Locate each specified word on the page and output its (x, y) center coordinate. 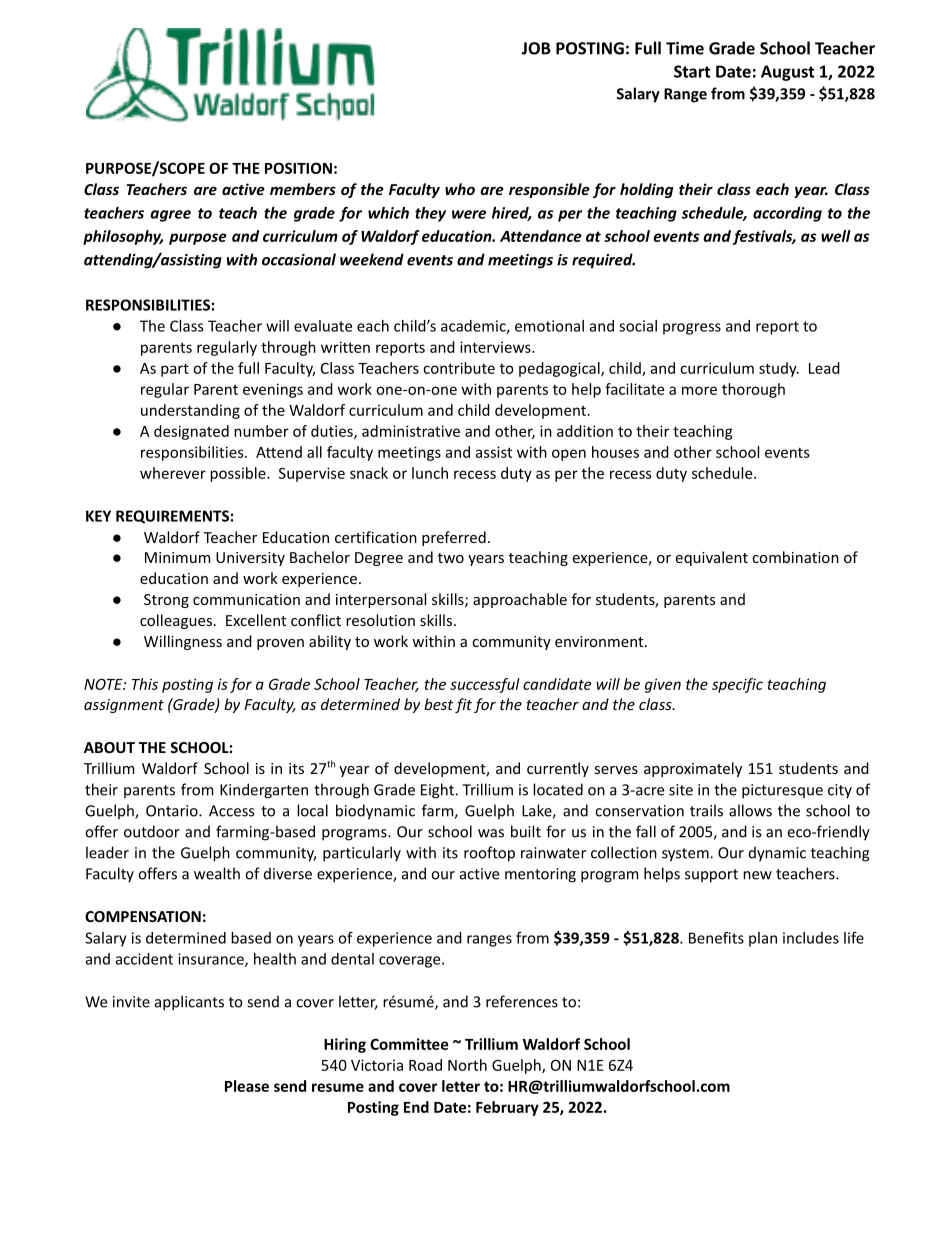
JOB (536, 48)
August (787, 73)
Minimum (177, 557)
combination (795, 557)
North (467, 1065)
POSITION (298, 168)
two (451, 558)
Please (247, 1086)
